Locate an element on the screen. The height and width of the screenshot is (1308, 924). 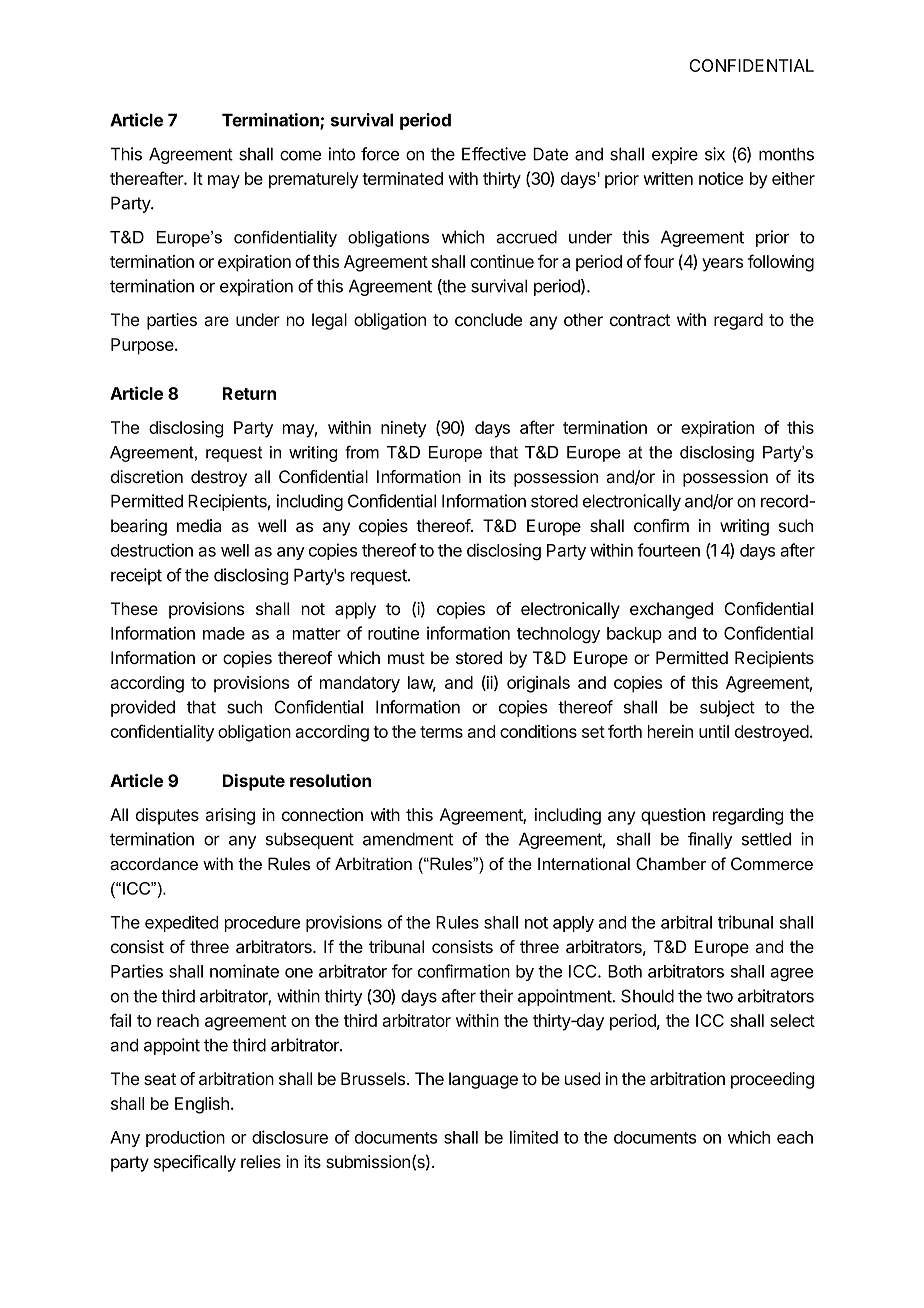
conclude is located at coordinates (488, 319).
